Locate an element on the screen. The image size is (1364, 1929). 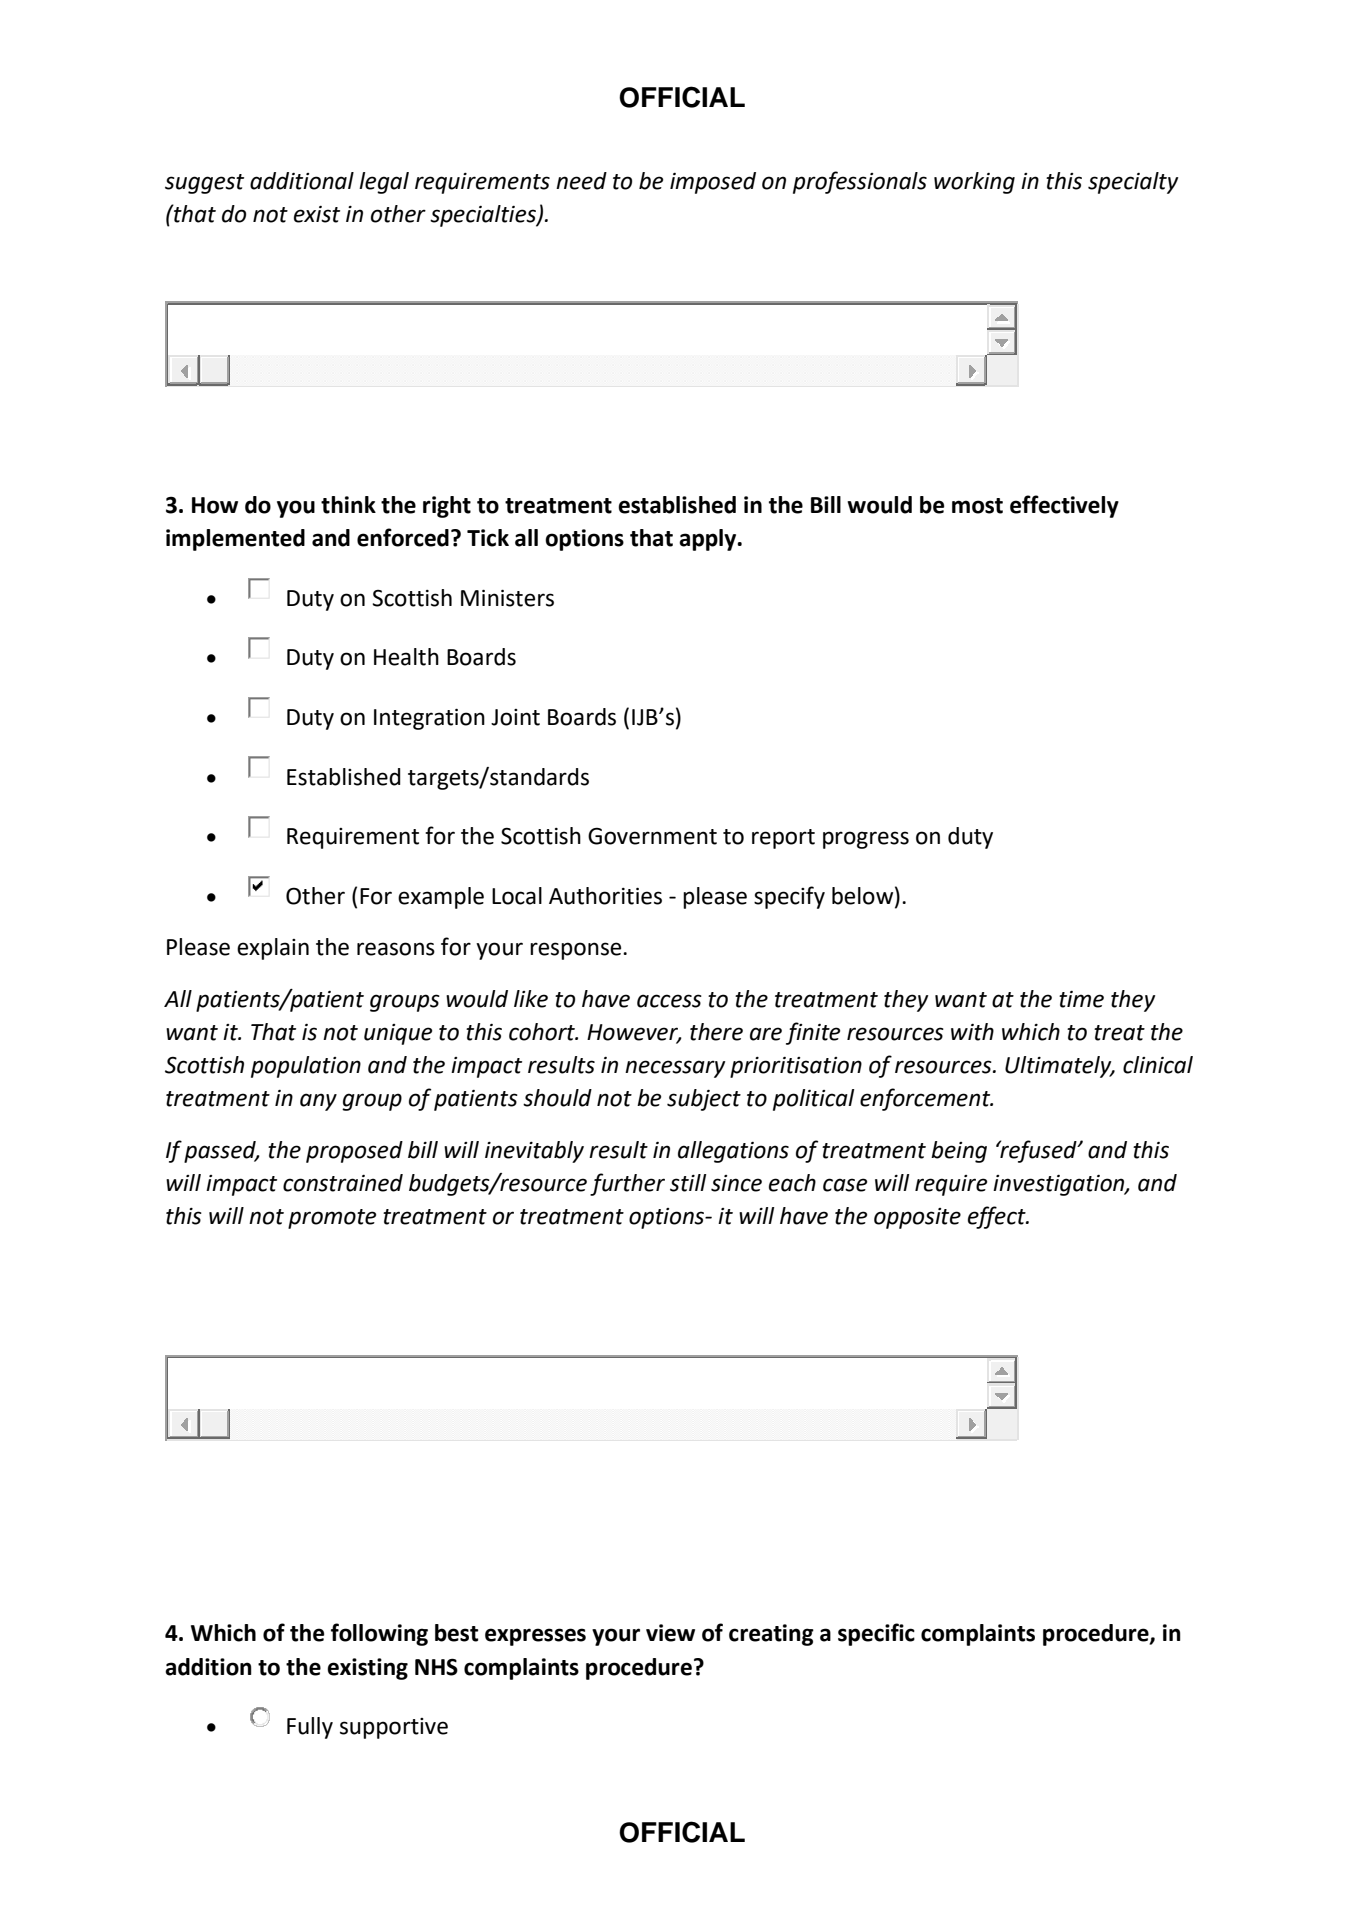
still is located at coordinates (688, 1183).
